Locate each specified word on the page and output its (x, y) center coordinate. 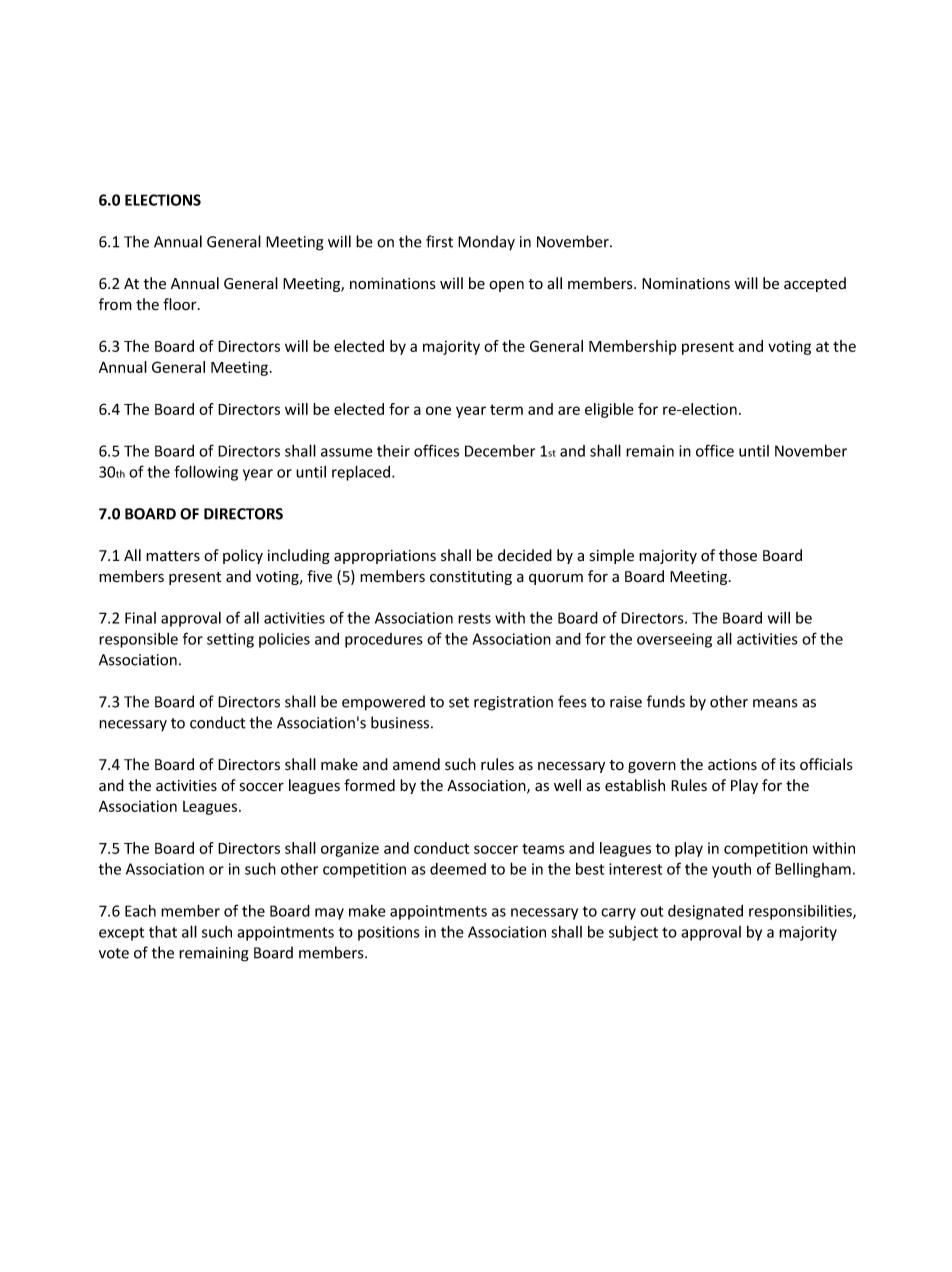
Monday (486, 243)
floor (181, 304)
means (775, 703)
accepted (815, 284)
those (738, 555)
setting (230, 640)
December (500, 451)
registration (513, 703)
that (163, 931)
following (206, 473)
